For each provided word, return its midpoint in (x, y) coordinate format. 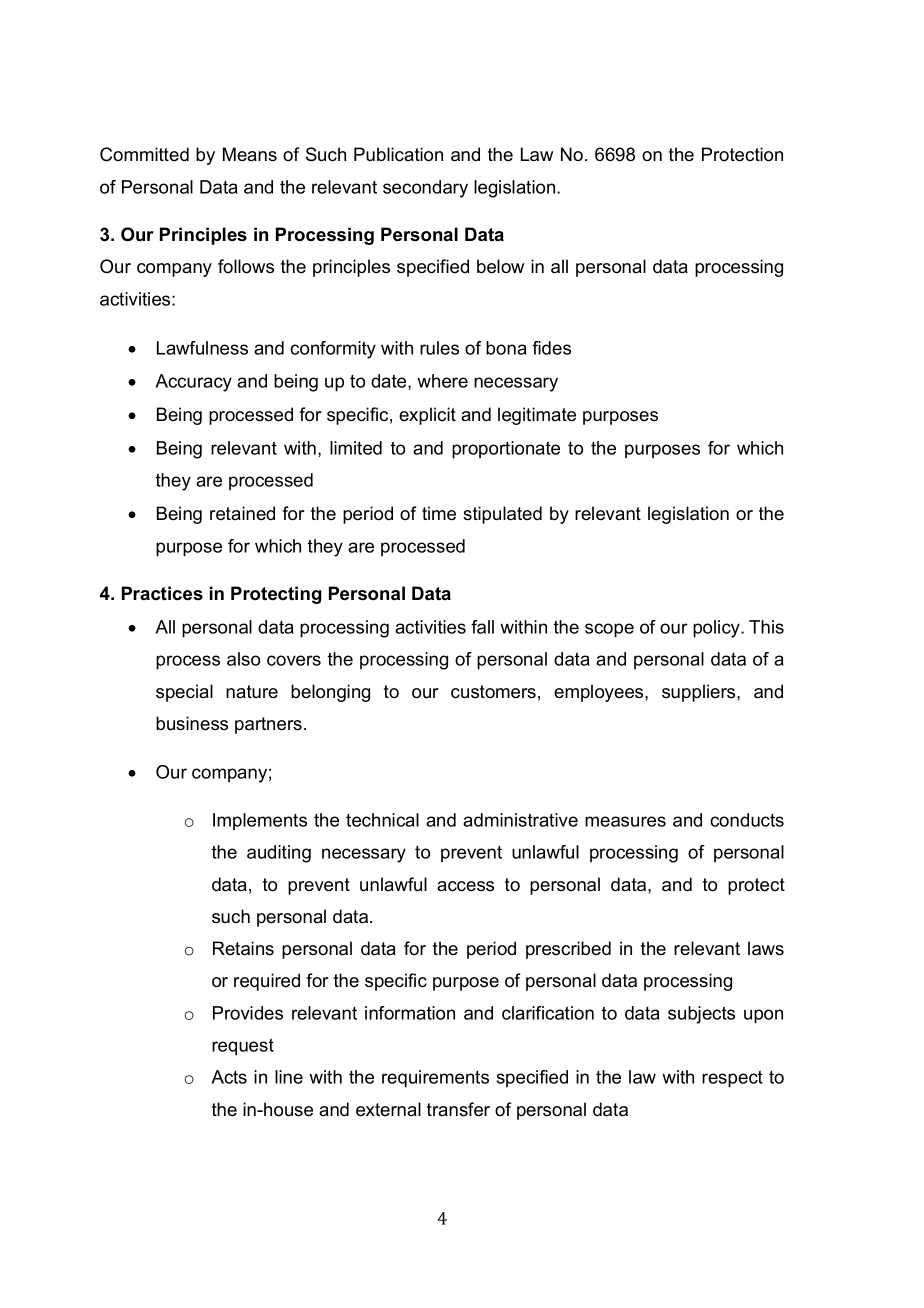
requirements (435, 1079)
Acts (229, 1077)
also (243, 659)
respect (732, 1079)
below (500, 266)
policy (717, 629)
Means (250, 154)
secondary (425, 189)
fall (482, 627)
